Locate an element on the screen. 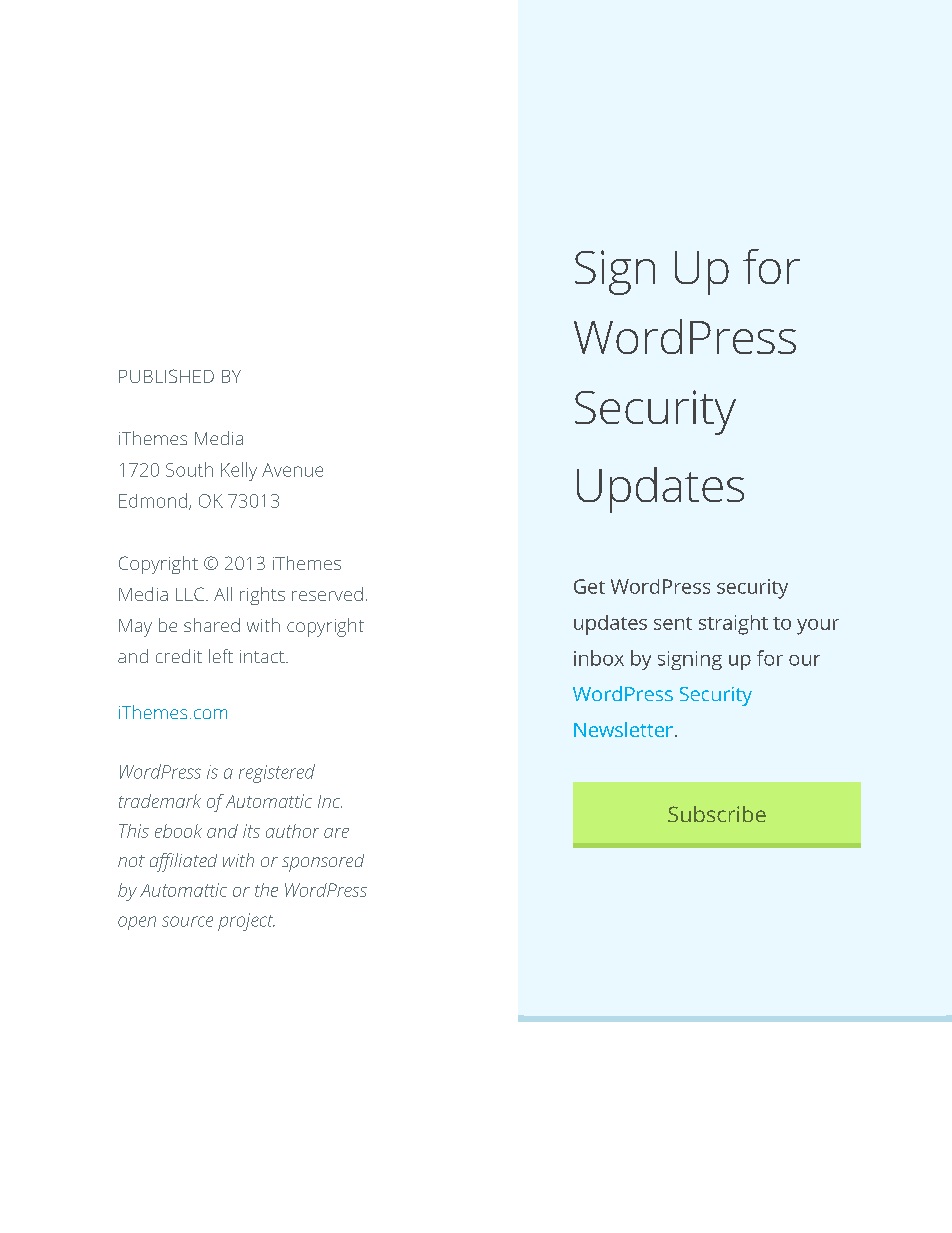  source is located at coordinates (187, 921).
